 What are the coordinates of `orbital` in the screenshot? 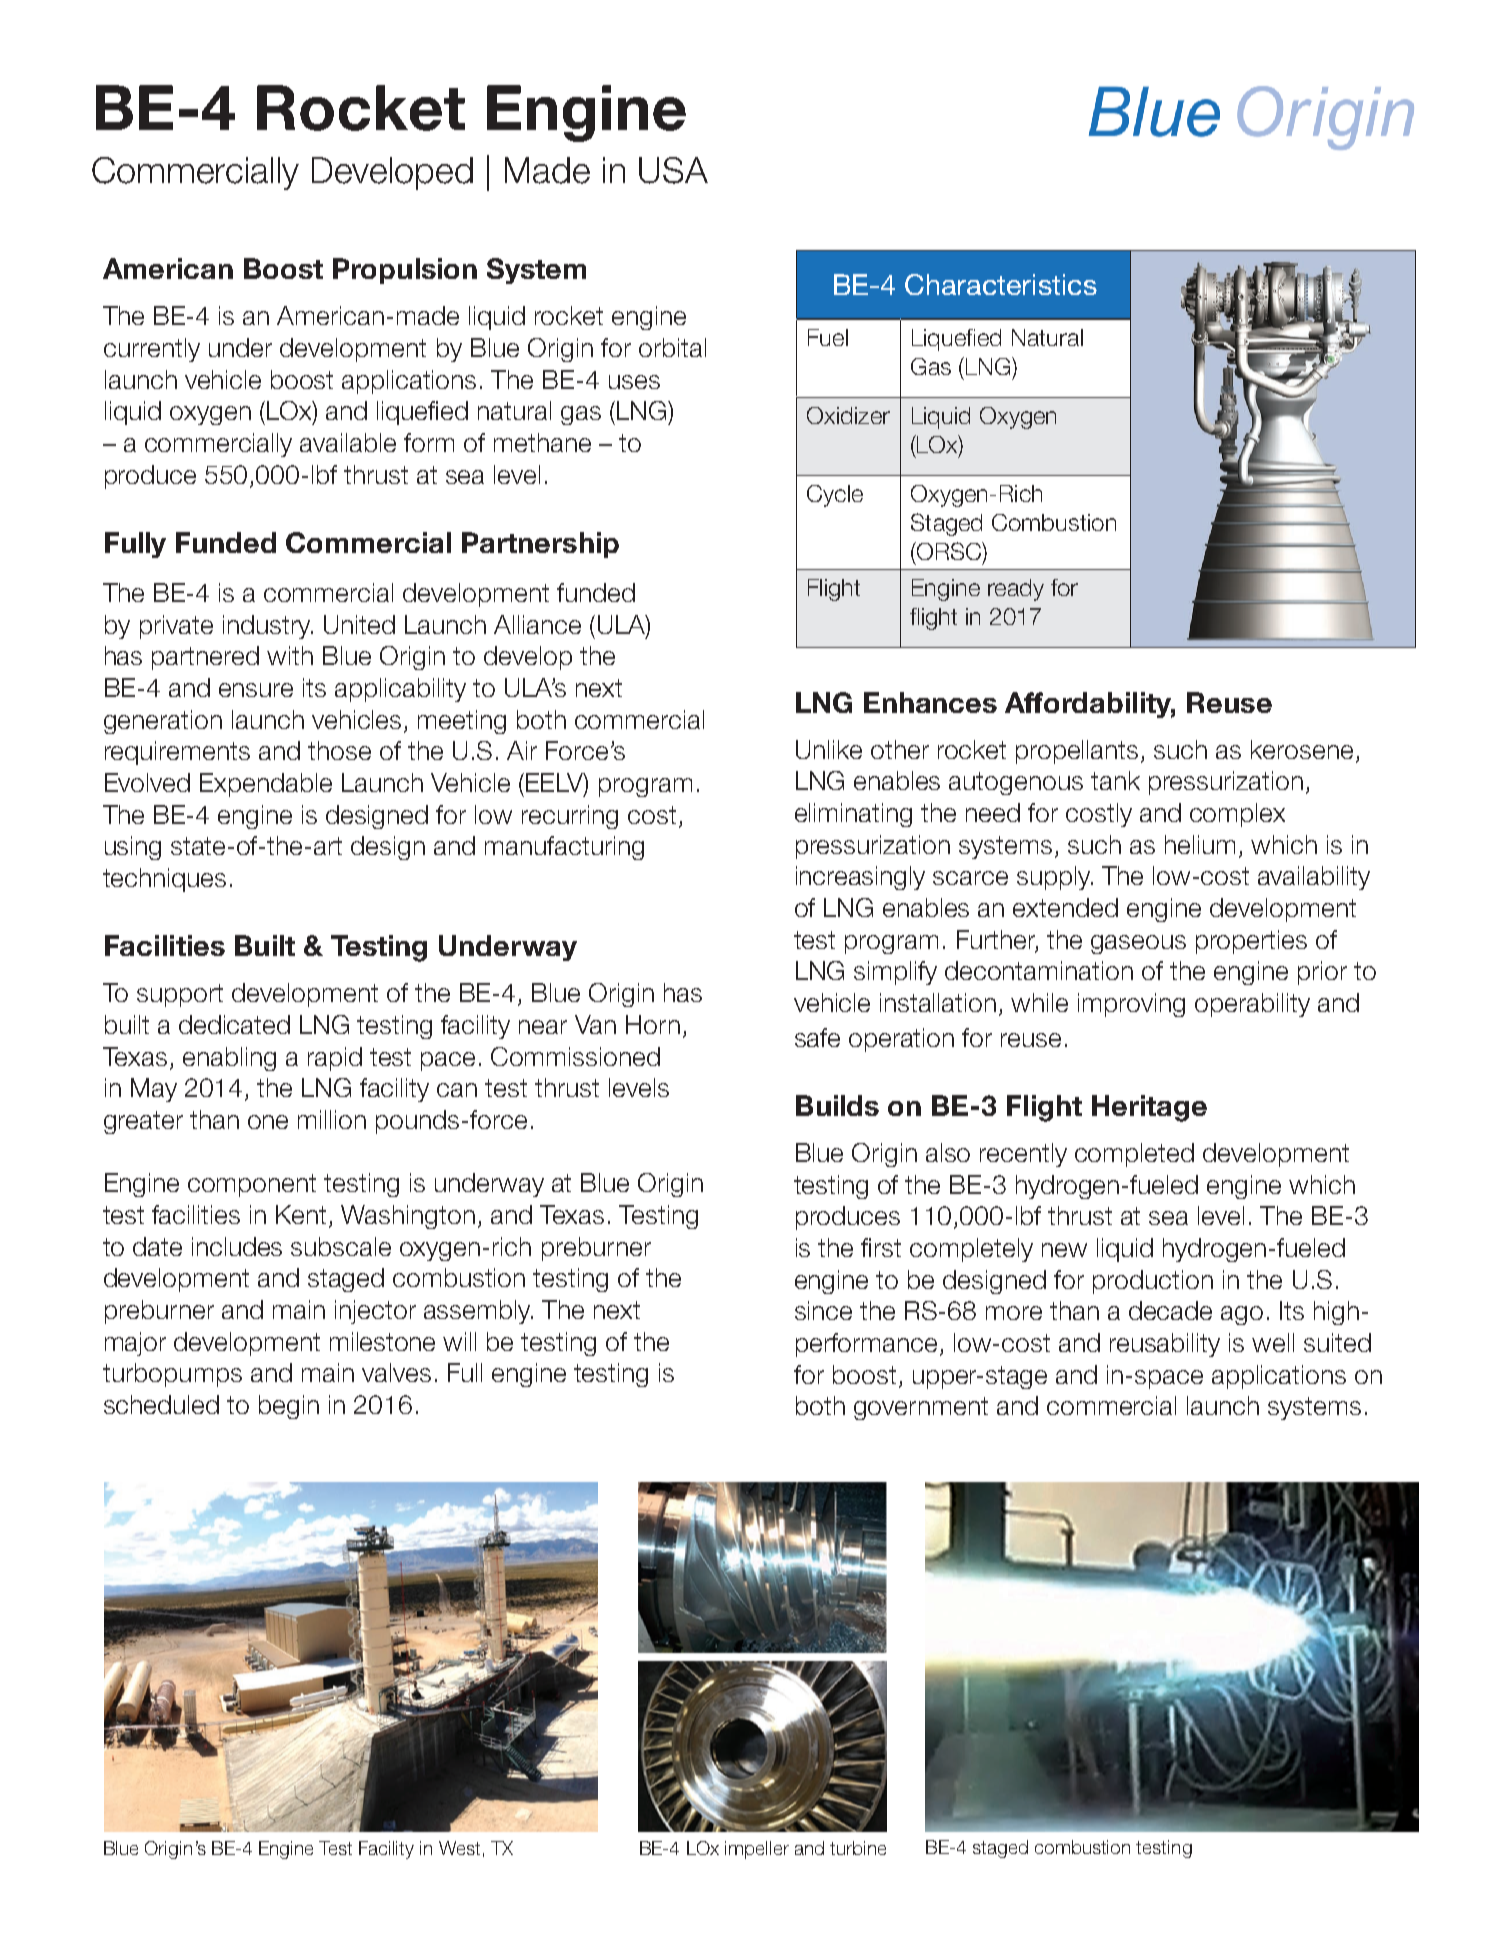 It's located at (672, 347).
